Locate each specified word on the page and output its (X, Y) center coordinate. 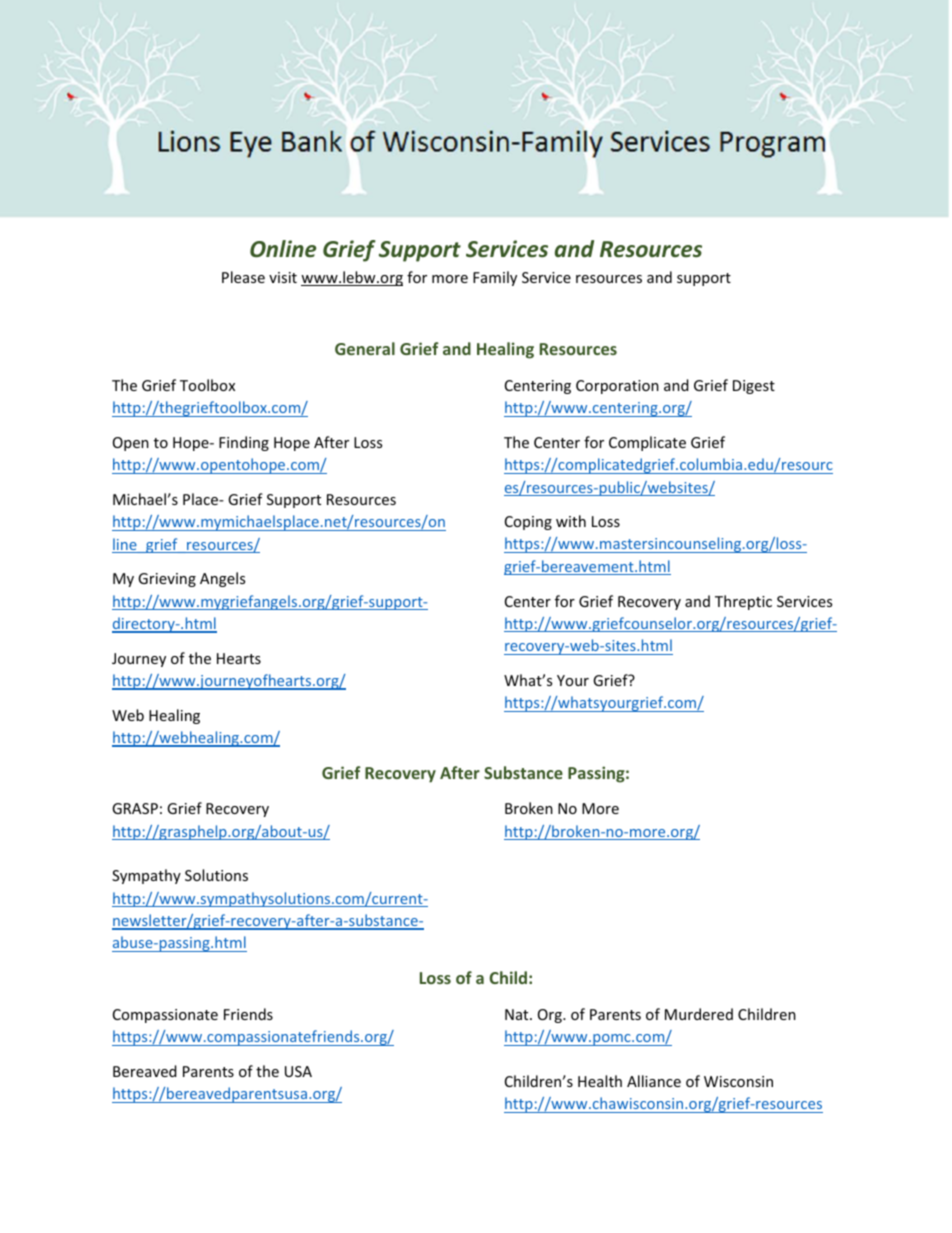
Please (243, 277)
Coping (528, 523)
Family (495, 278)
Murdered (699, 1014)
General (365, 348)
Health (600, 1081)
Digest (754, 387)
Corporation (617, 387)
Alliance (654, 1081)
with (571, 521)
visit (283, 277)
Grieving (167, 580)
